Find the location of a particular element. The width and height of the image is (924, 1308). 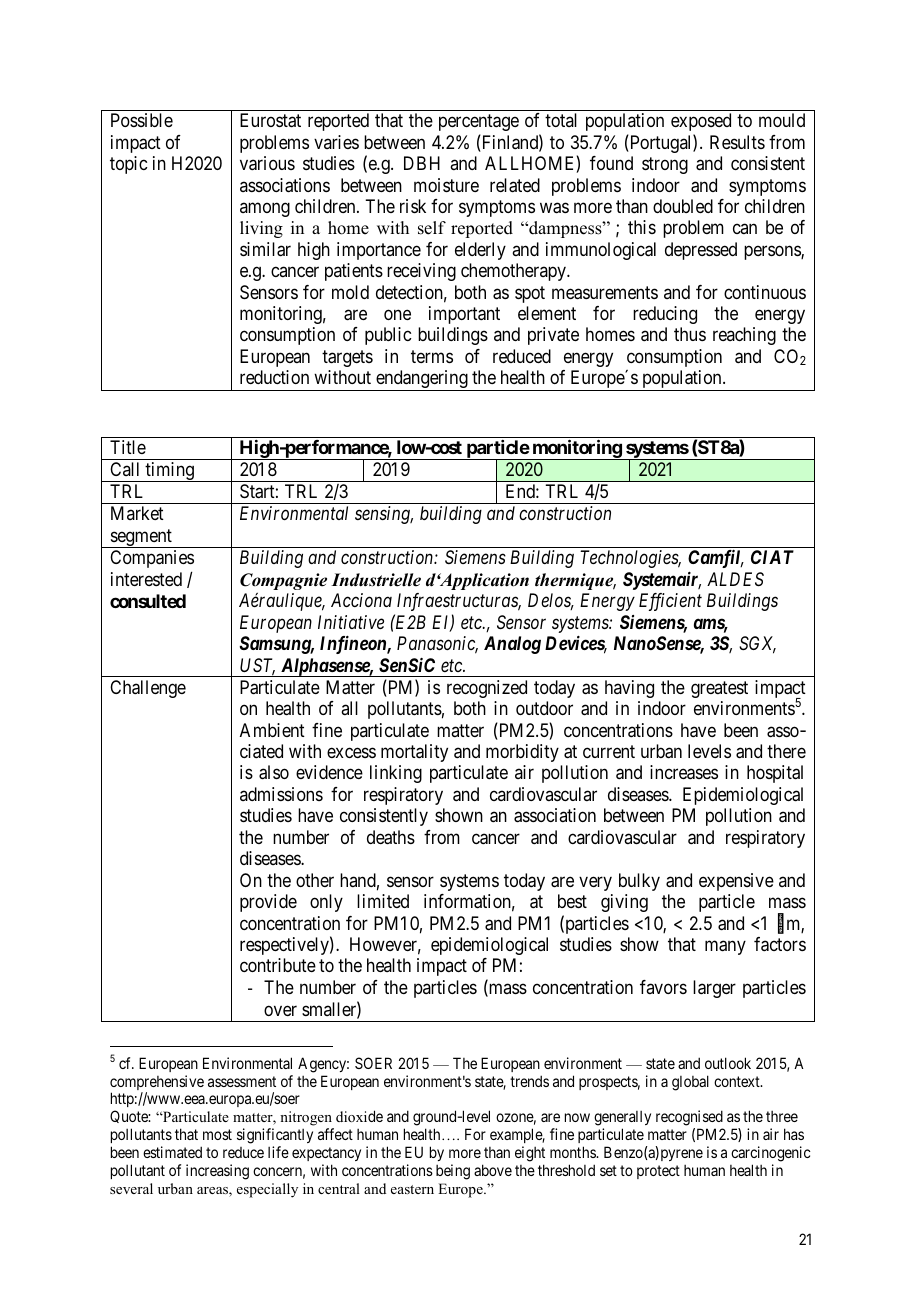

thus is located at coordinates (690, 334).
